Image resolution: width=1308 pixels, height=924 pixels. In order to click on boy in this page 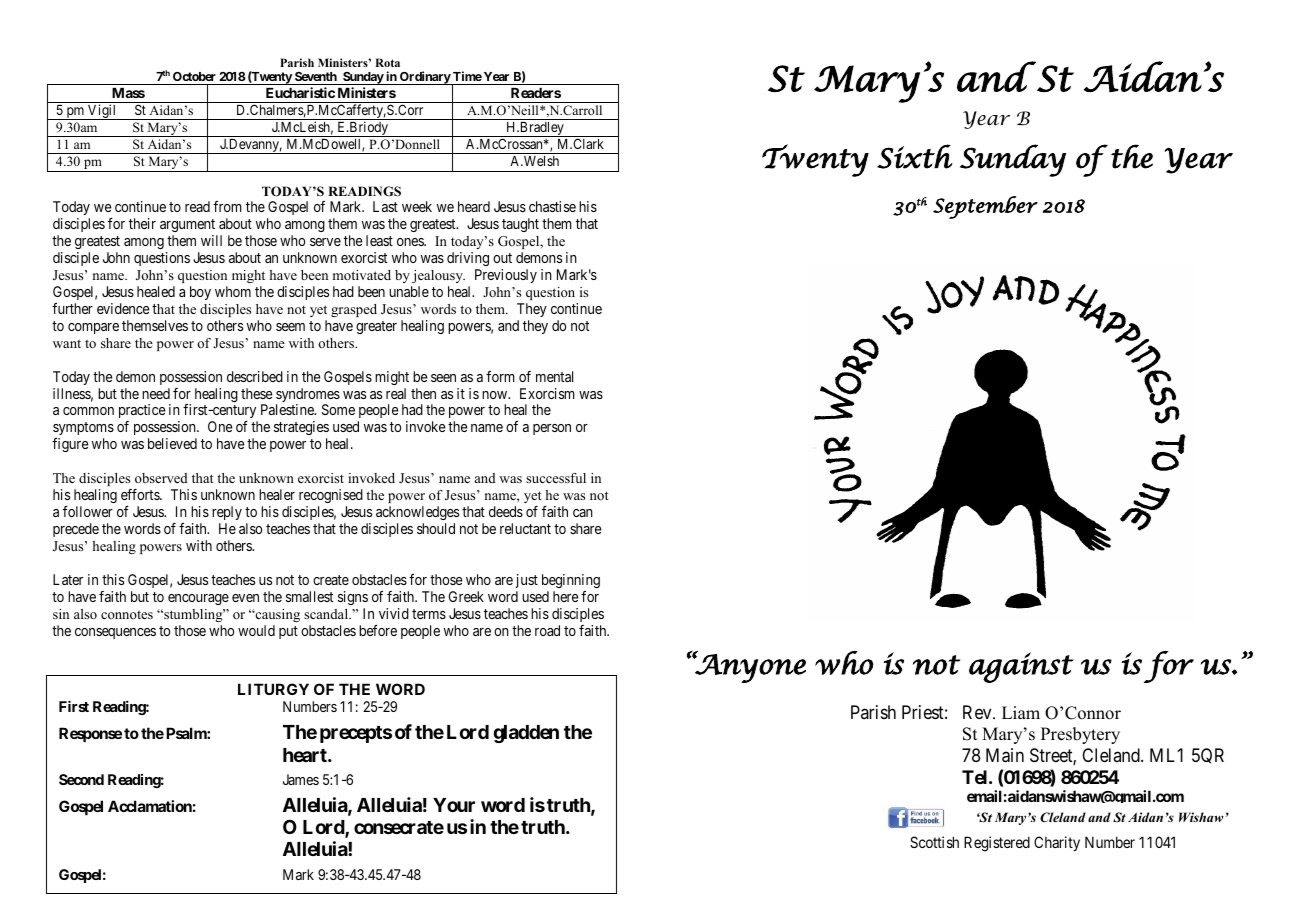, I will do `click(200, 293)`.
